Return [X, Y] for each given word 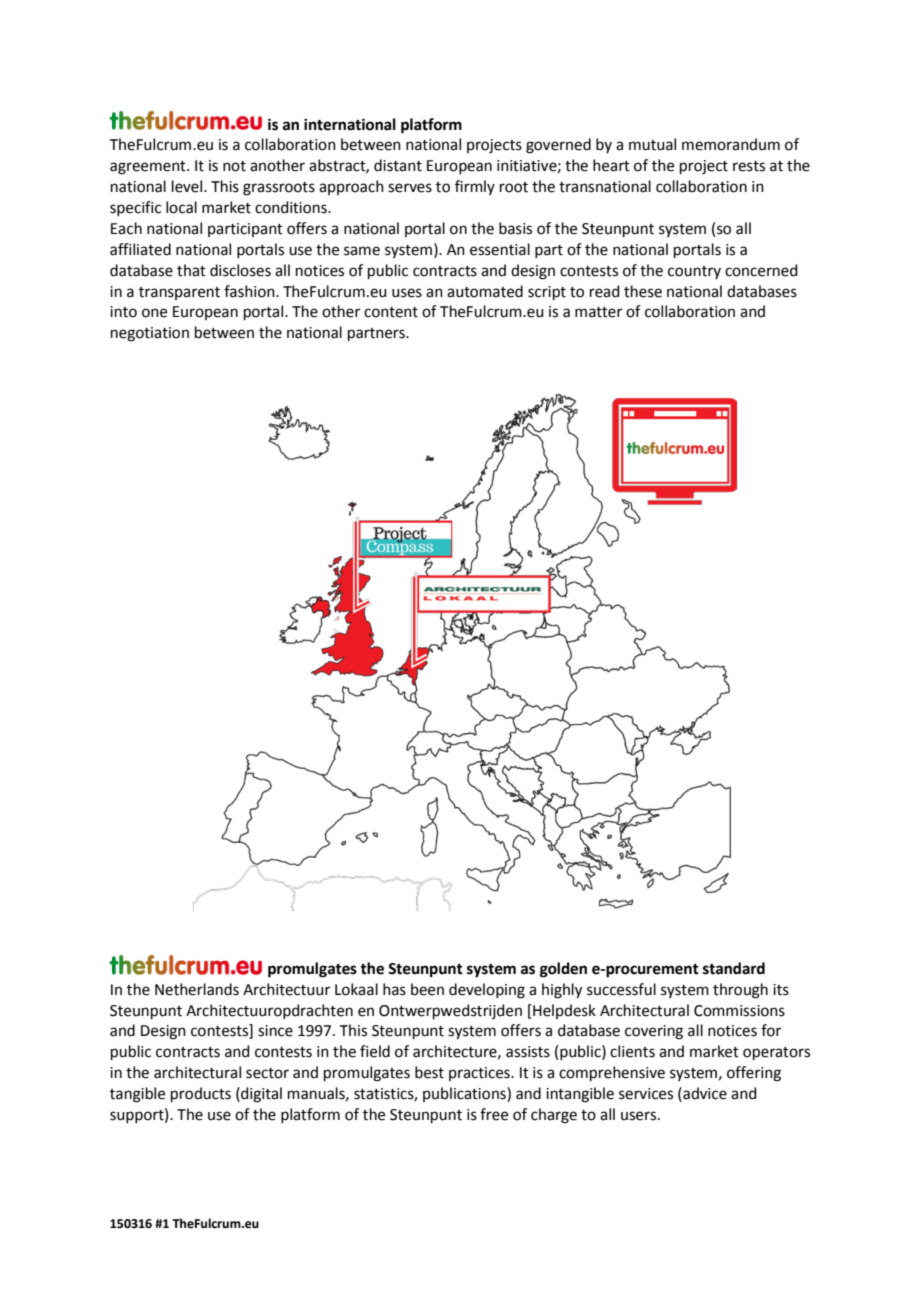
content [391, 312]
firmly [475, 187]
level [188, 186]
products [201, 1094]
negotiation [150, 334]
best [429, 1072]
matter [598, 312]
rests [749, 166]
